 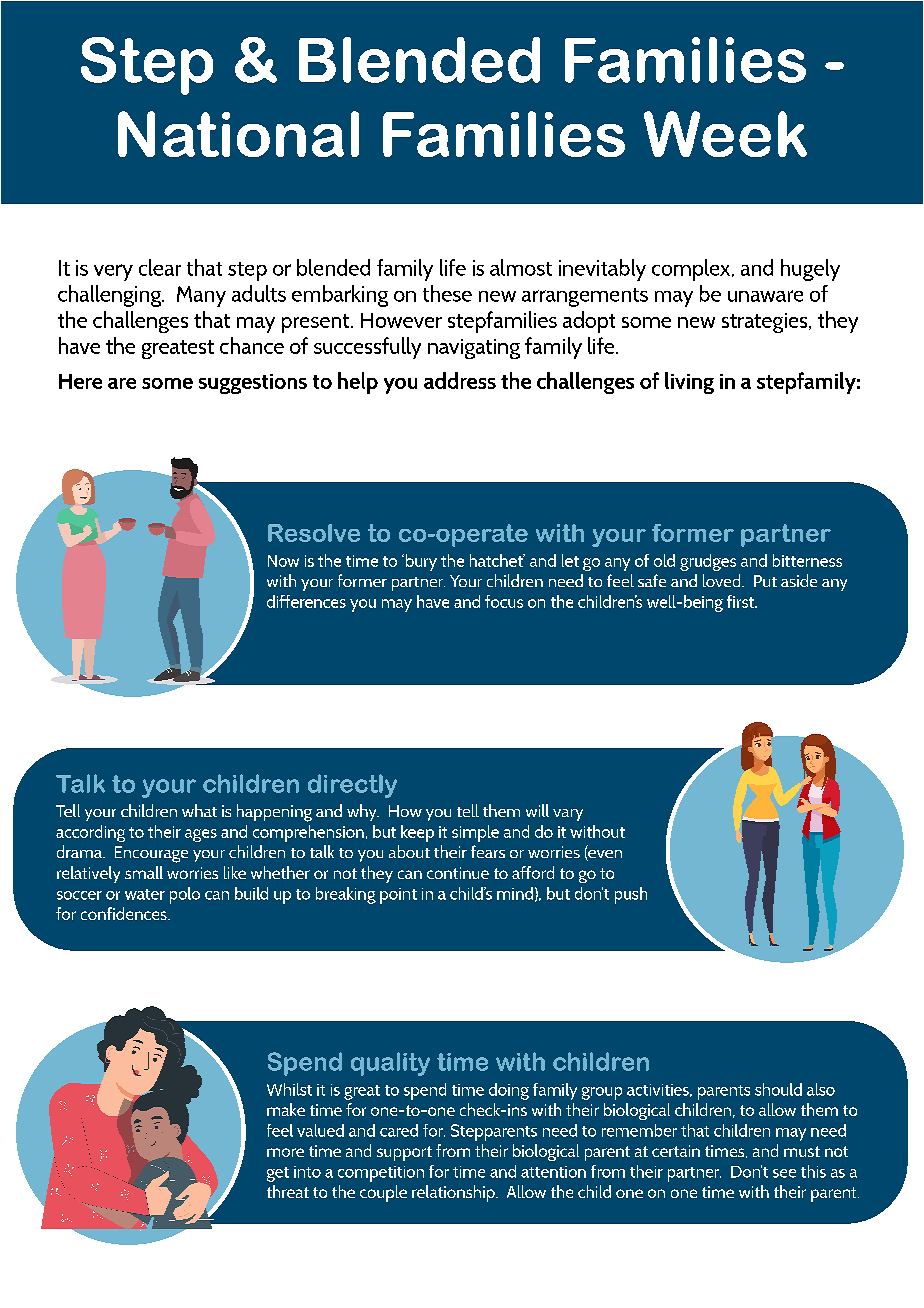 I want to click on push, so click(x=631, y=895).
